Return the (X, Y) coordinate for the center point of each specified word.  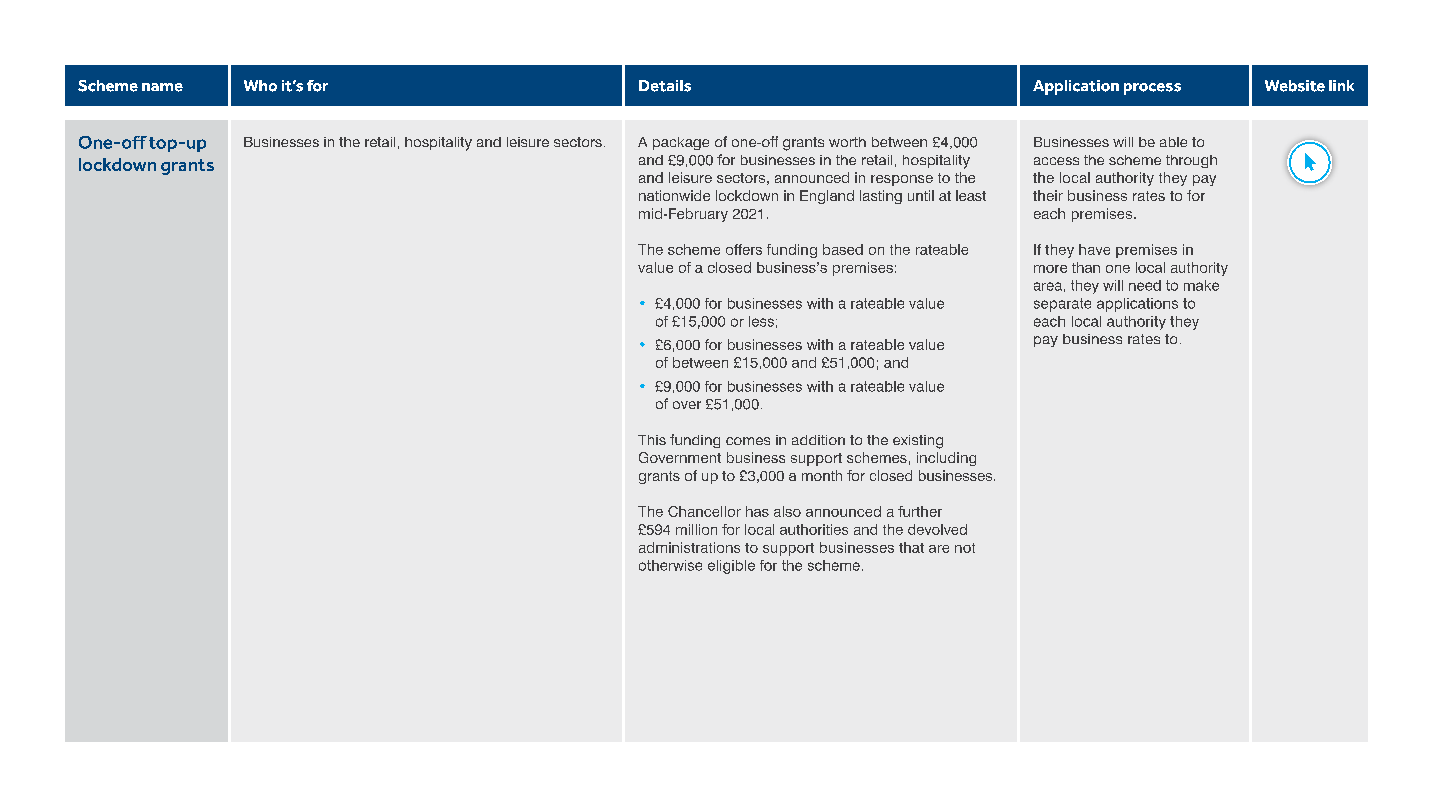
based (843, 249)
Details (665, 86)
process (1152, 89)
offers (744, 249)
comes (748, 441)
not (965, 548)
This (652, 440)
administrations (689, 547)
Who (260, 86)
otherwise (670, 565)
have (1094, 249)
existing (918, 442)
